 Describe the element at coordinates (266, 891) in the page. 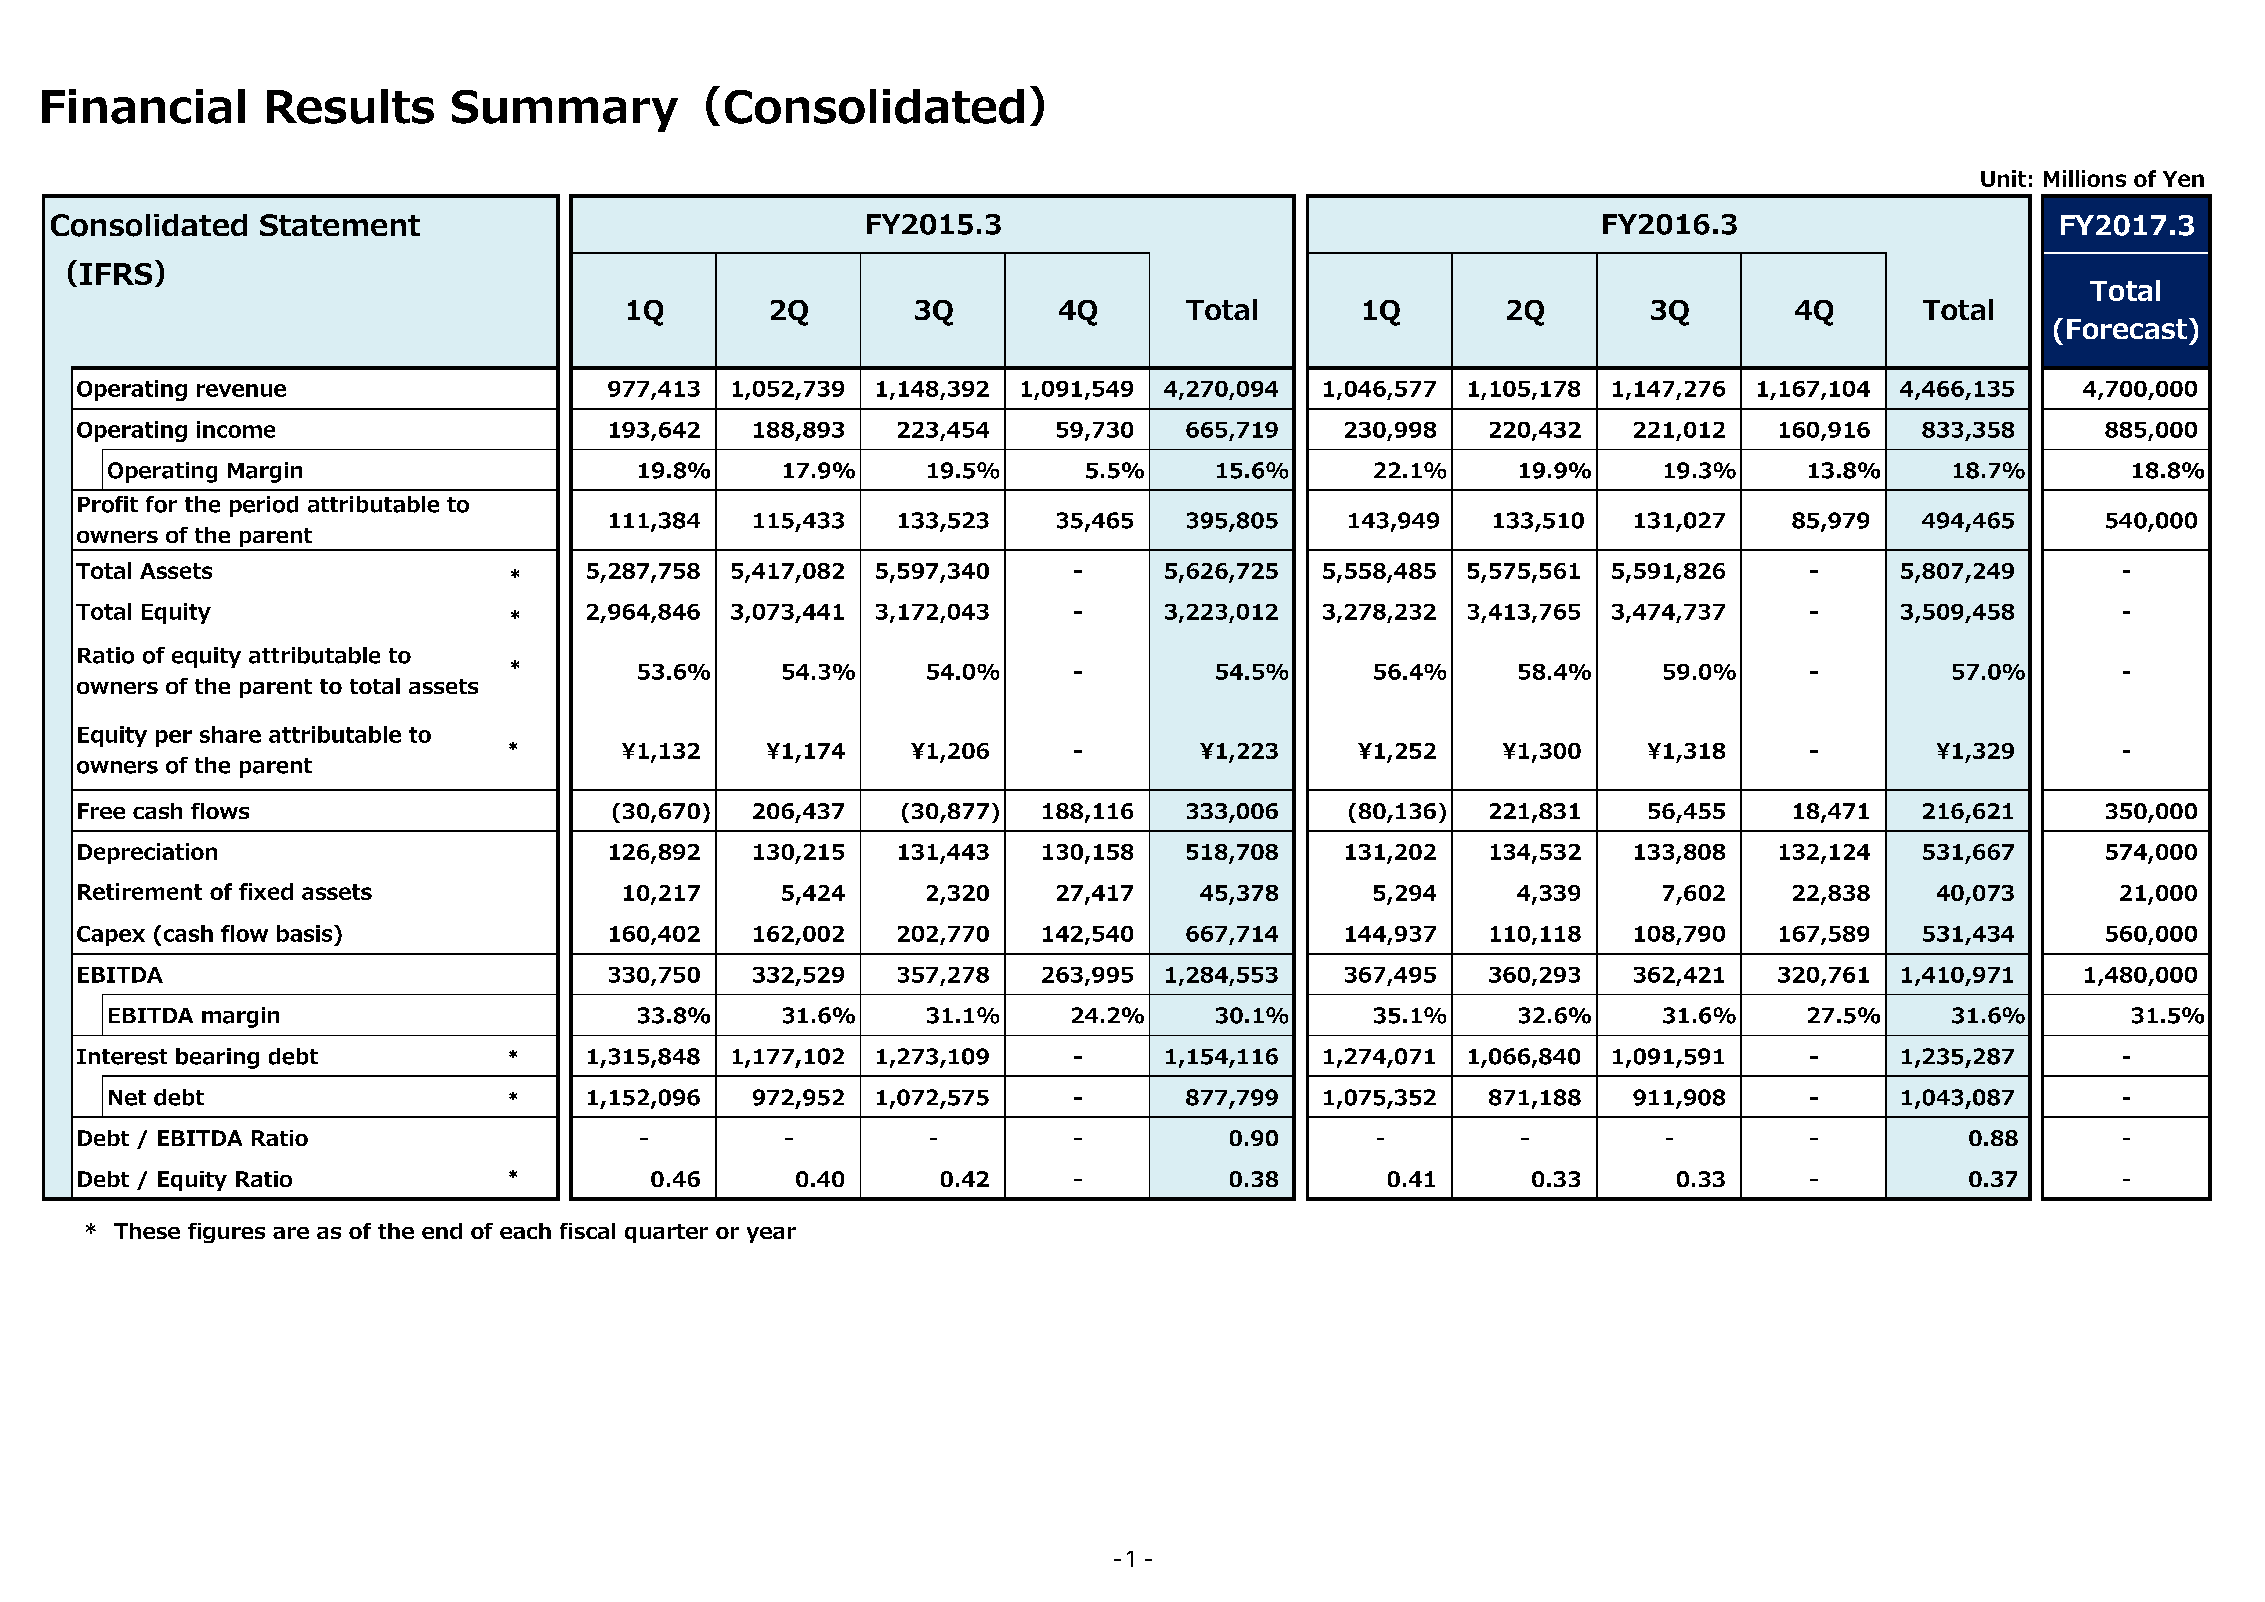

I see `fixed` at that location.
